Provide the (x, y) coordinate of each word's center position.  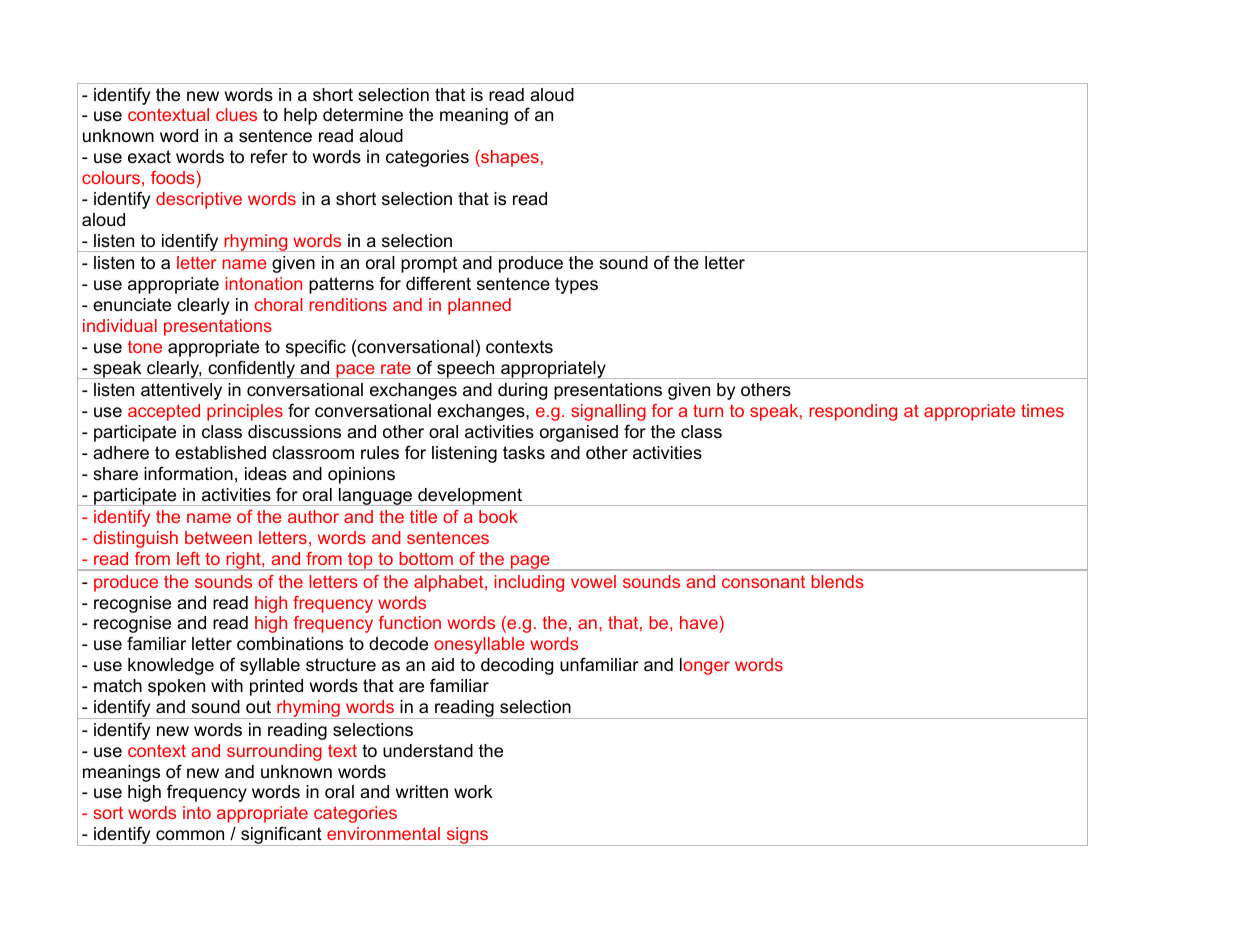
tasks (524, 453)
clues (236, 114)
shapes (509, 158)
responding (853, 412)
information (188, 473)
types (576, 285)
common (190, 835)
